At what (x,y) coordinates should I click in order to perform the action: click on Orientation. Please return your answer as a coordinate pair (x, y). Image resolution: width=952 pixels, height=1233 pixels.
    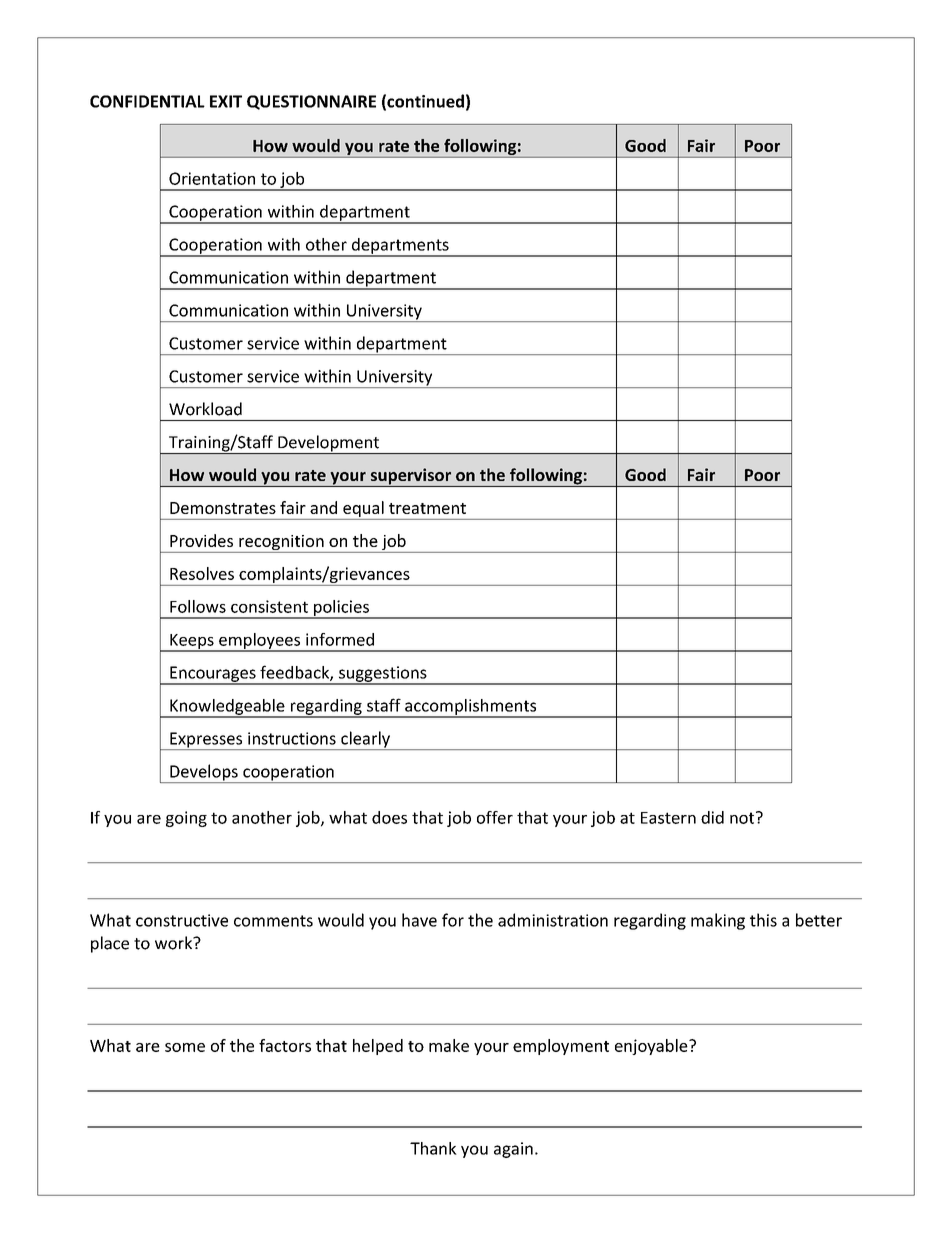
    Looking at the image, I should click on (212, 178).
